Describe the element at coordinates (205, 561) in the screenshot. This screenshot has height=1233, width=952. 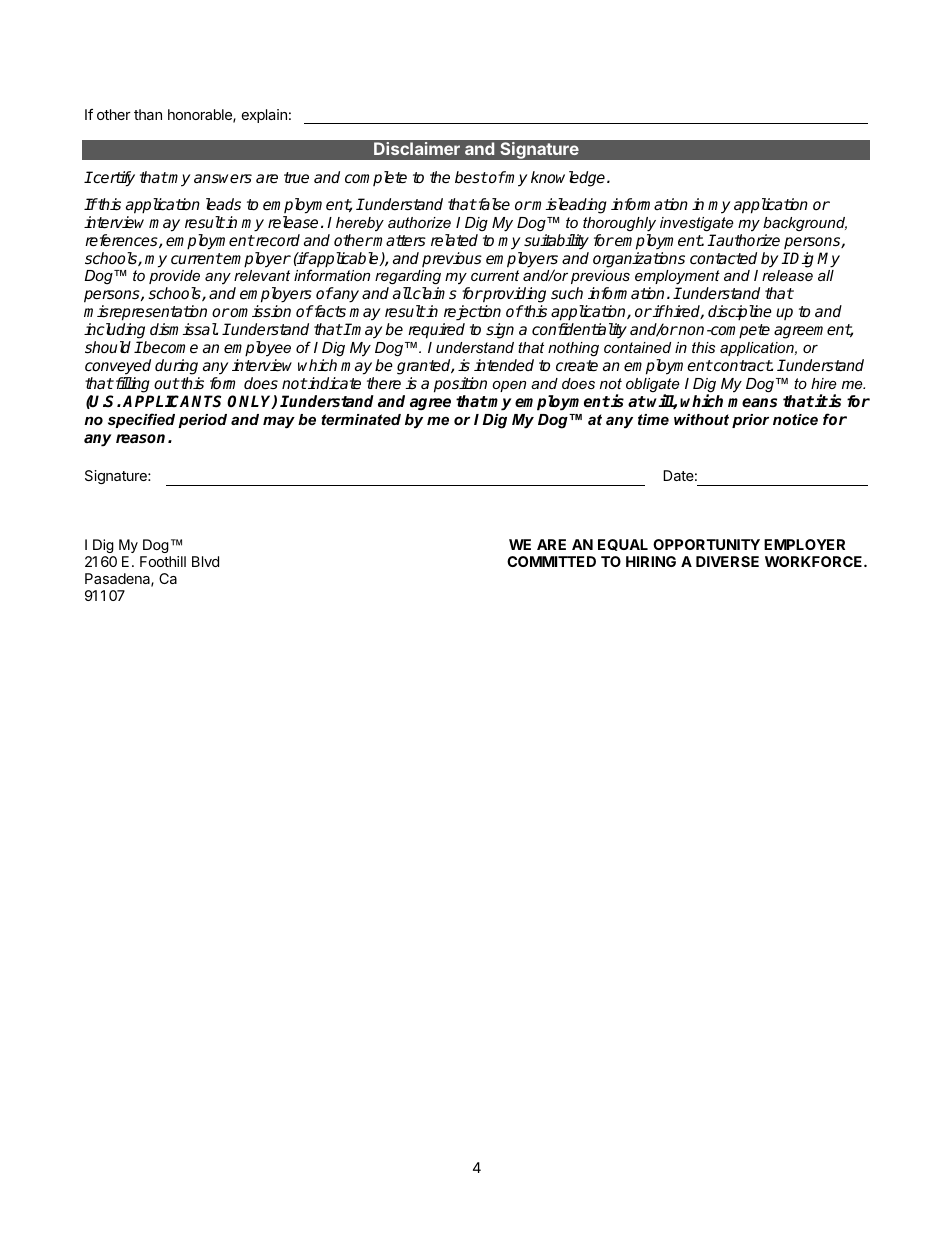
I see `Blvd` at that location.
